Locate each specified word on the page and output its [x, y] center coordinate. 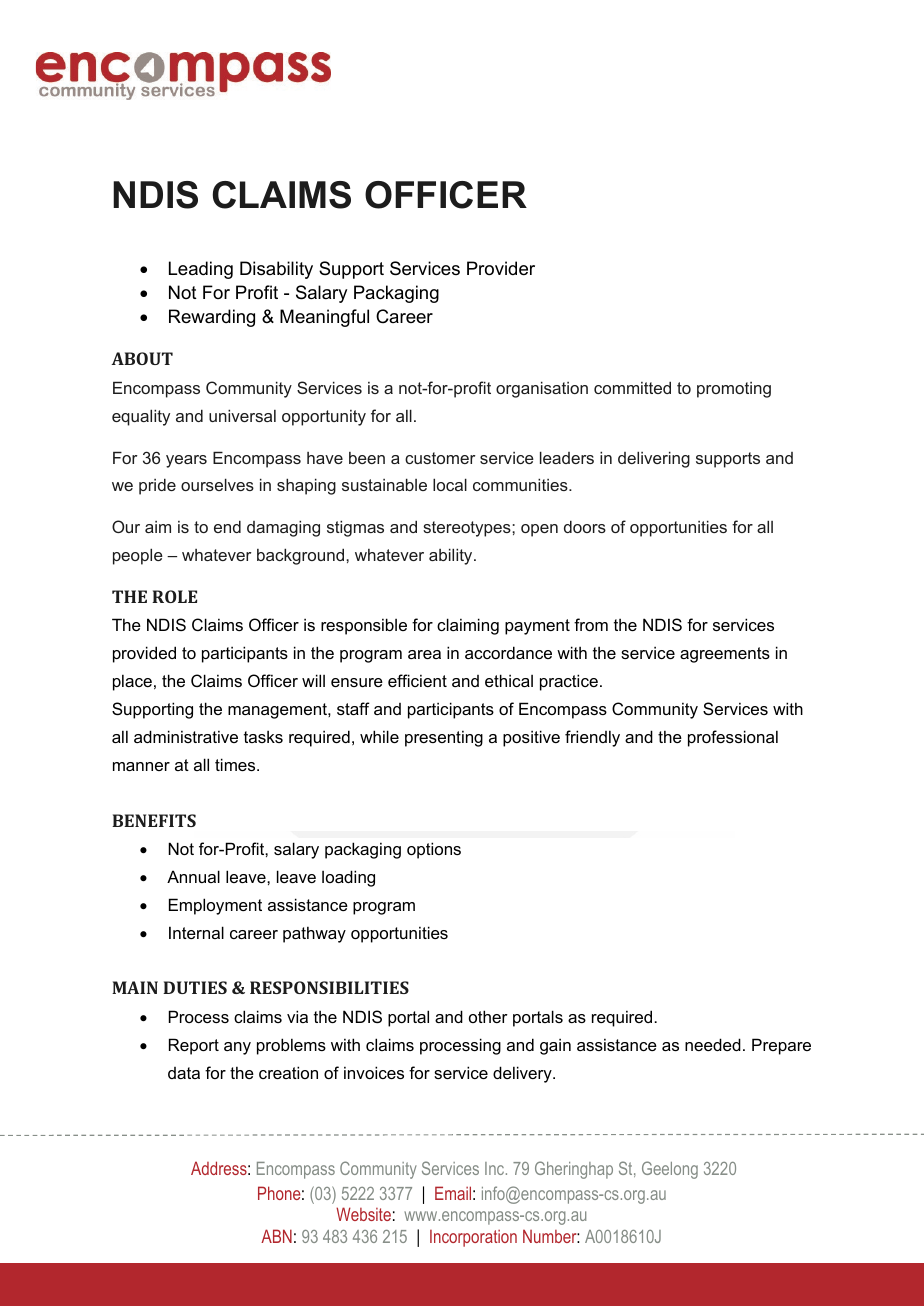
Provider [501, 268]
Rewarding [212, 318]
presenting [444, 738]
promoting [734, 390]
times [236, 764]
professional [733, 738]
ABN [276, 1236]
